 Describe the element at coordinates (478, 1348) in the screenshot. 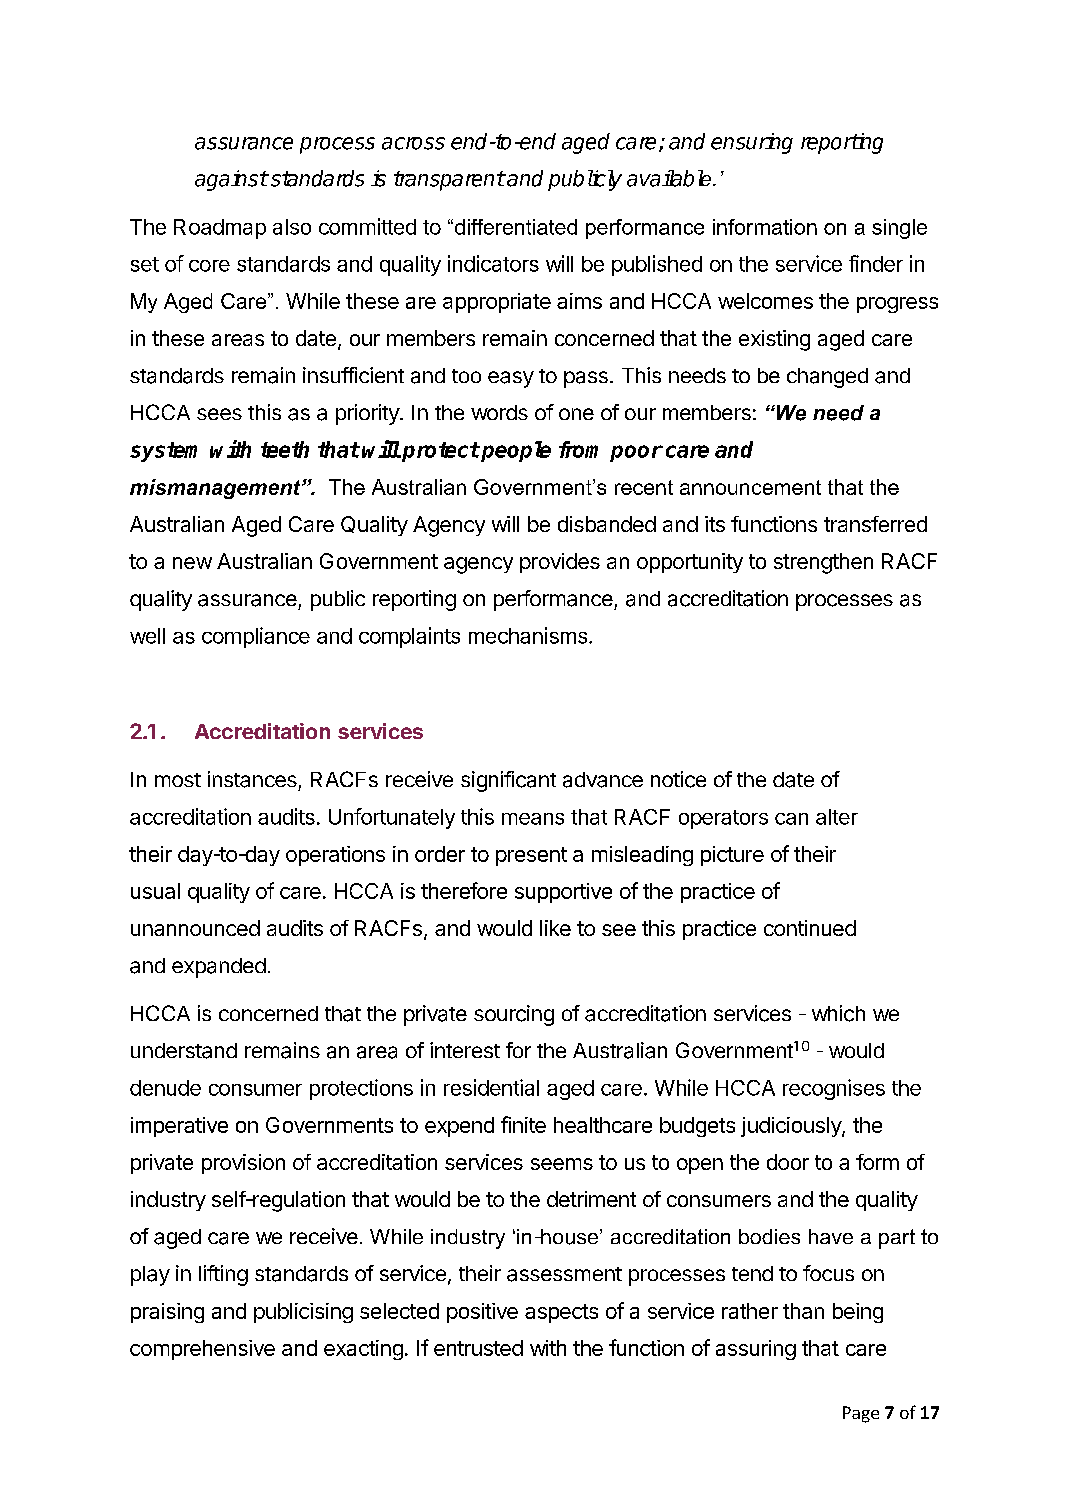

I see `entrusted` at that location.
